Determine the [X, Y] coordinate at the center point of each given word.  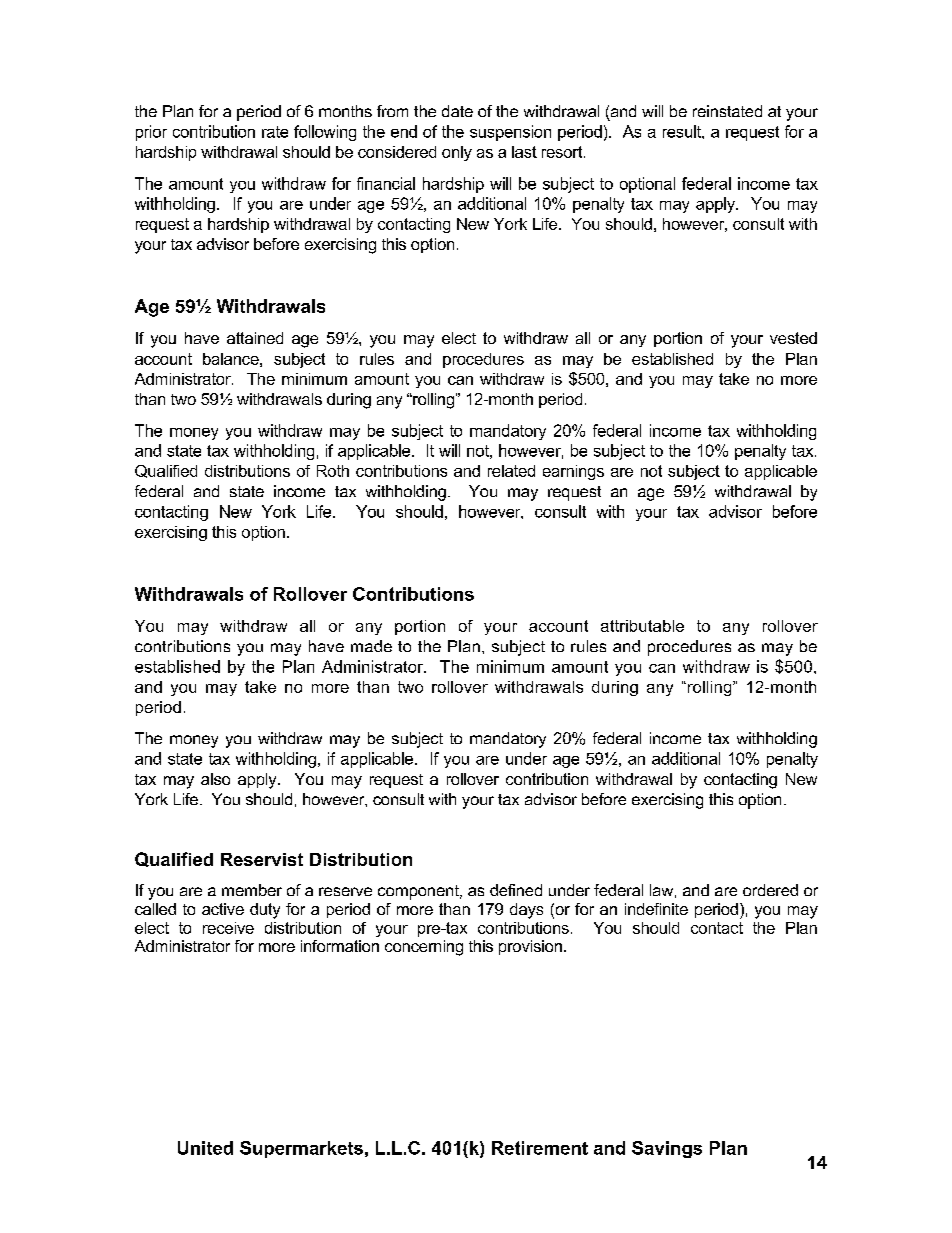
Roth [333, 471]
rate [275, 132]
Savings [667, 1149]
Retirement [540, 1148]
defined [516, 890]
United [205, 1148]
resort [563, 152]
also [215, 779]
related [511, 471]
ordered [770, 890]
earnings [573, 472]
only [457, 153]
